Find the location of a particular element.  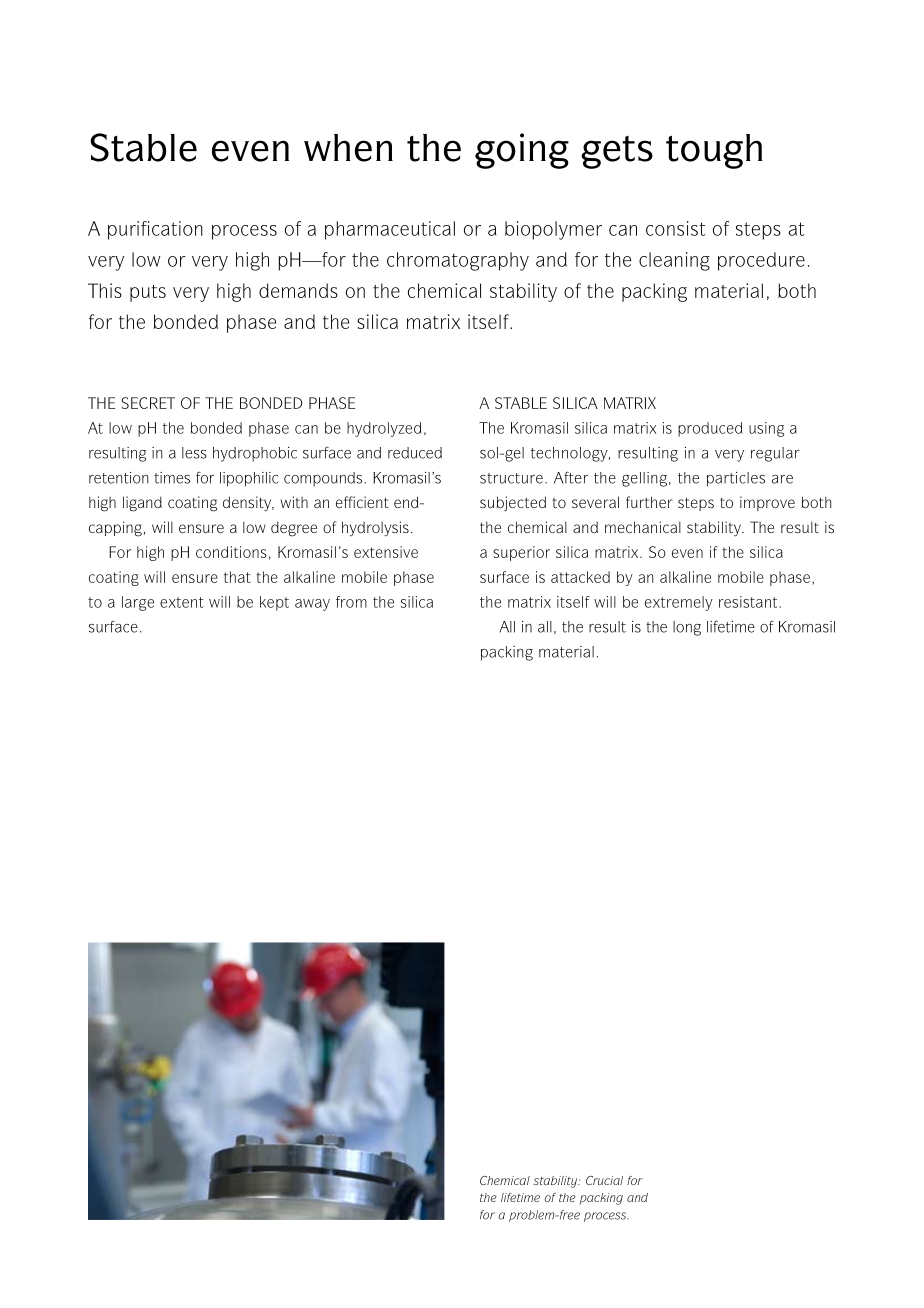

from is located at coordinates (351, 602).
